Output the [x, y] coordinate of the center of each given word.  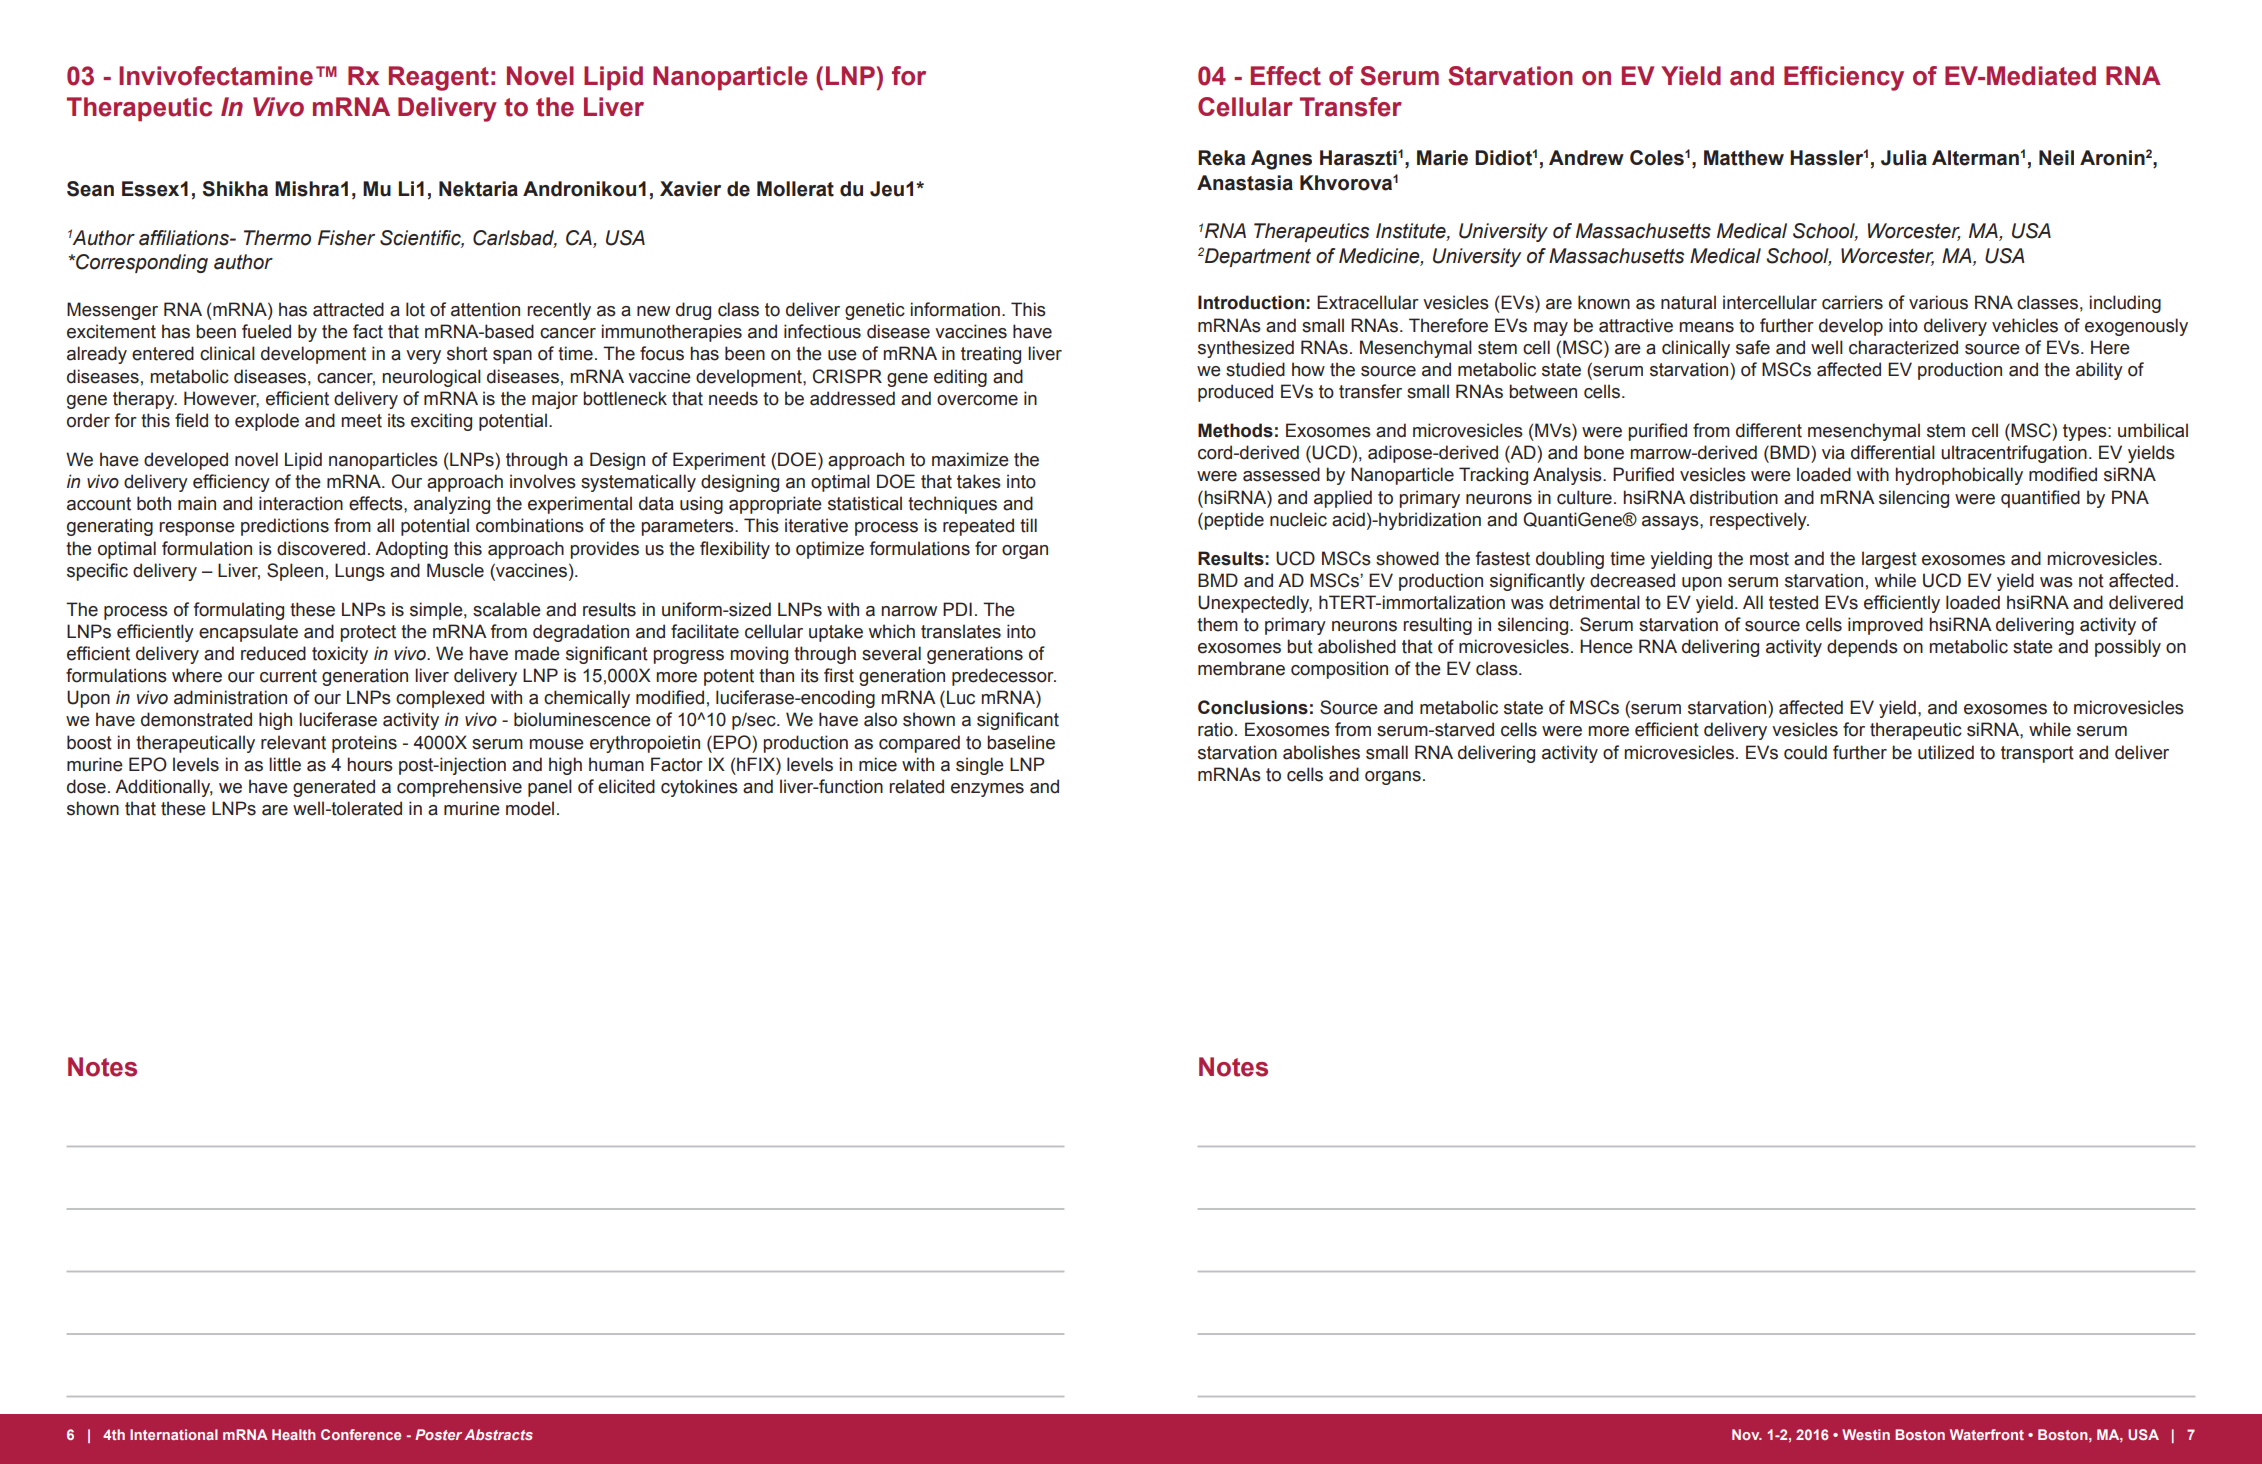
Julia [1904, 158]
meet [361, 421]
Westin [1866, 1434]
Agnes [1281, 160]
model [530, 808]
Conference [361, 1434]
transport [2037, 754]
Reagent [439, 78]
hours [370, 764]
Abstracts [498, 1434]
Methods [1235, 430]
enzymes [987, 790]
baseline [1021, 742]
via [1833, 452]
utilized [1946, 752]
